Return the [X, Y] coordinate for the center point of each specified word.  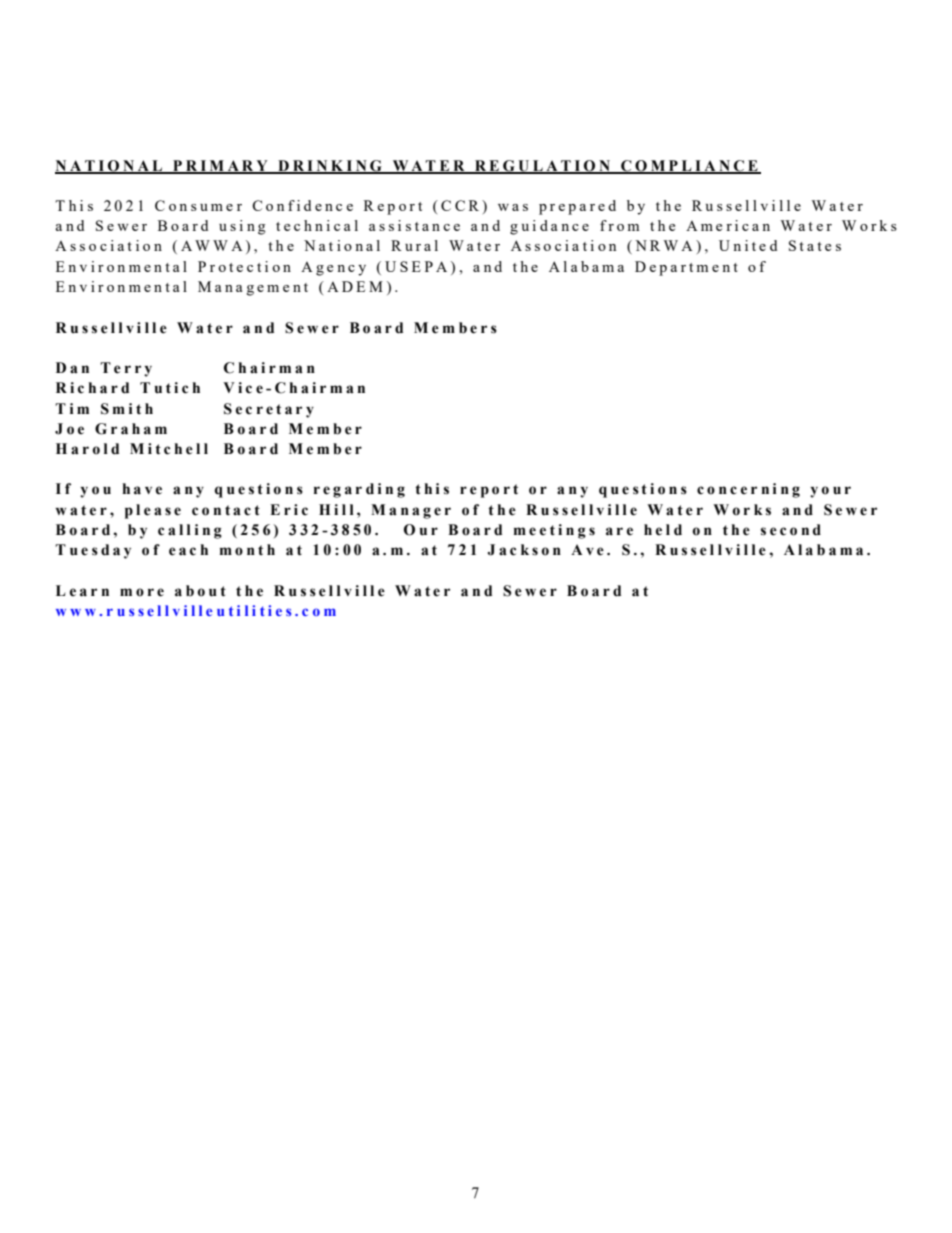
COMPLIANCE [689, 166]
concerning [748, 490]
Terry [126, 369]
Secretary [269, 410]
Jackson [524, 550]
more [142, 592]
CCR [460, 205]
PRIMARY [220, 166]
